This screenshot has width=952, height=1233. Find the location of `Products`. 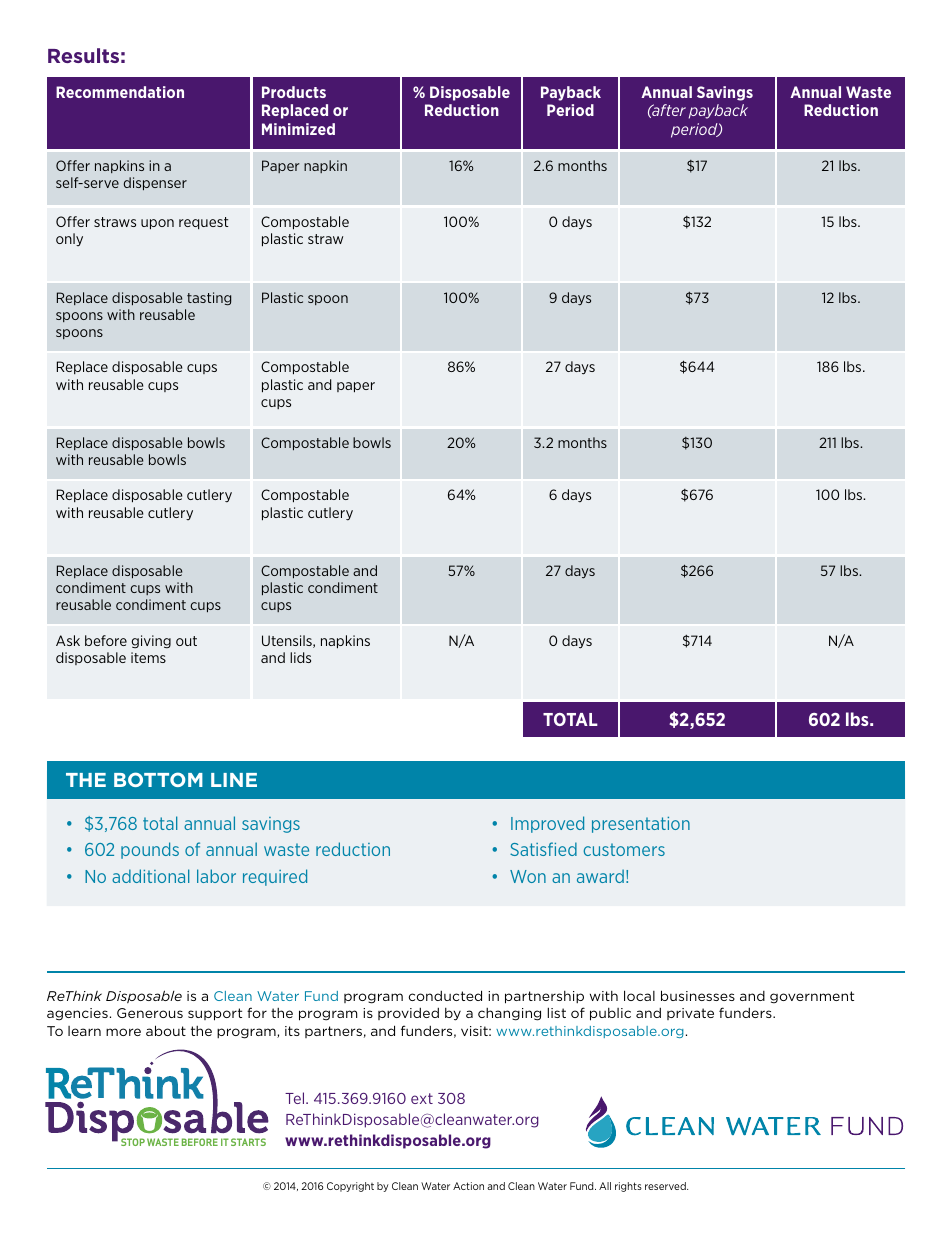

Products is located at coordinates (294, 92).
